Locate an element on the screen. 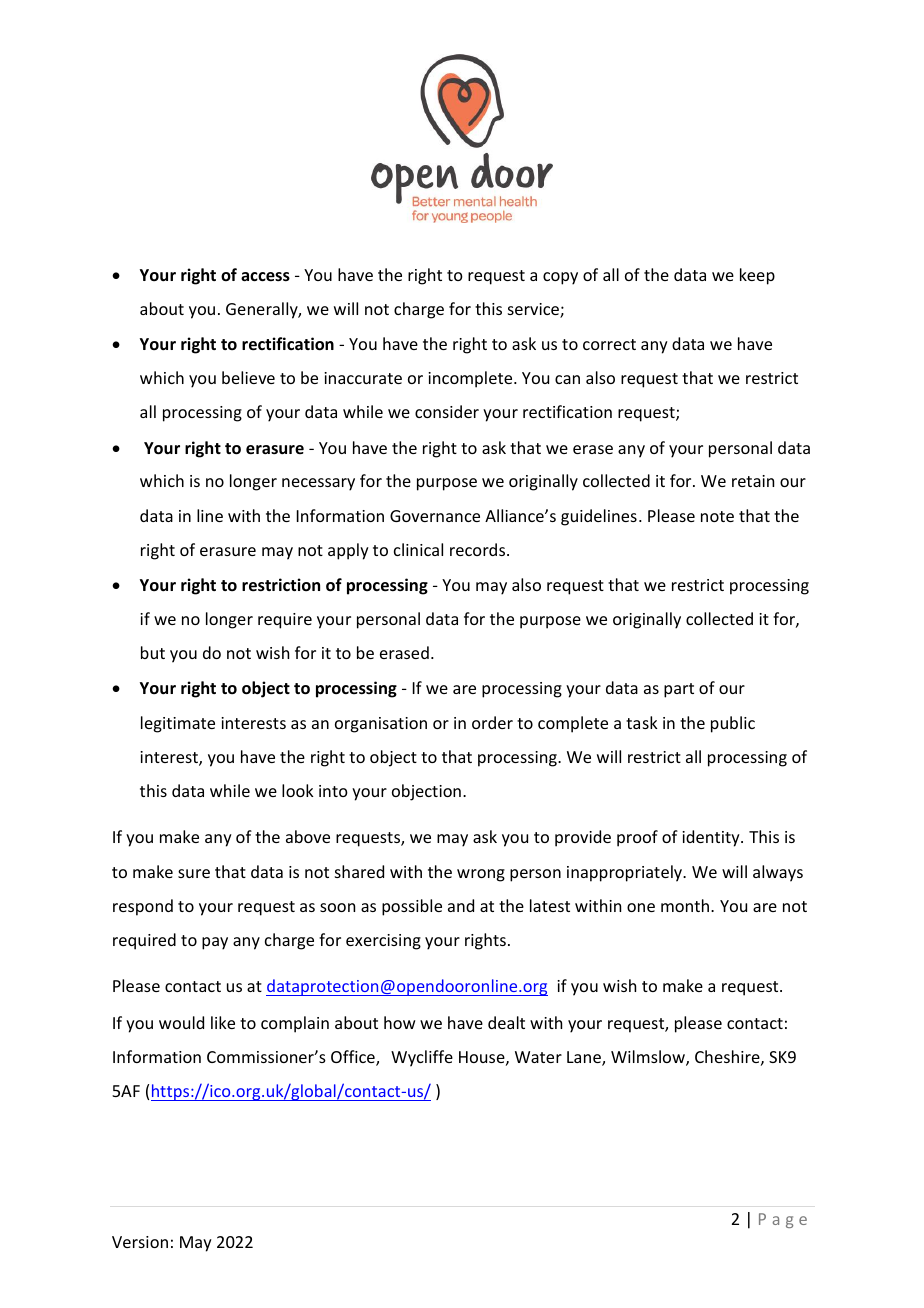 The height and width of the screenshot is (1308, 924). records is located at coordinates (479, 549).
